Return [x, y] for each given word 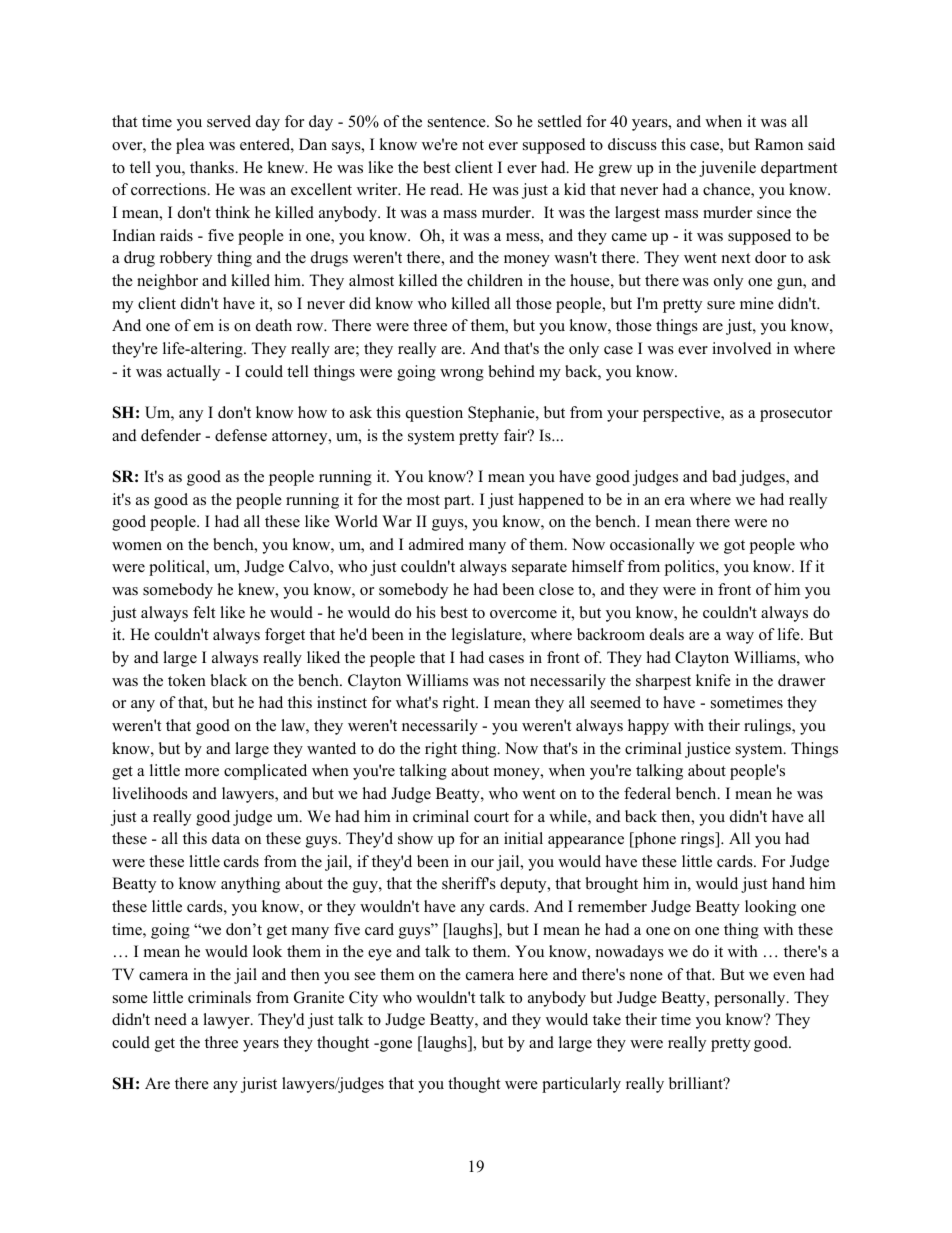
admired [436, 544]
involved [742, 348]
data [226, 838]
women [137, 546]
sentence [458, 122]
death [274, 325]
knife [713, 680]
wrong [462, 375]
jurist [259, 1085]
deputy [524, 885]
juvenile [727, 169]
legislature [488, 636]
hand [788, 883]
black [228, 680]
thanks [213, 167]
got [734, 547]
